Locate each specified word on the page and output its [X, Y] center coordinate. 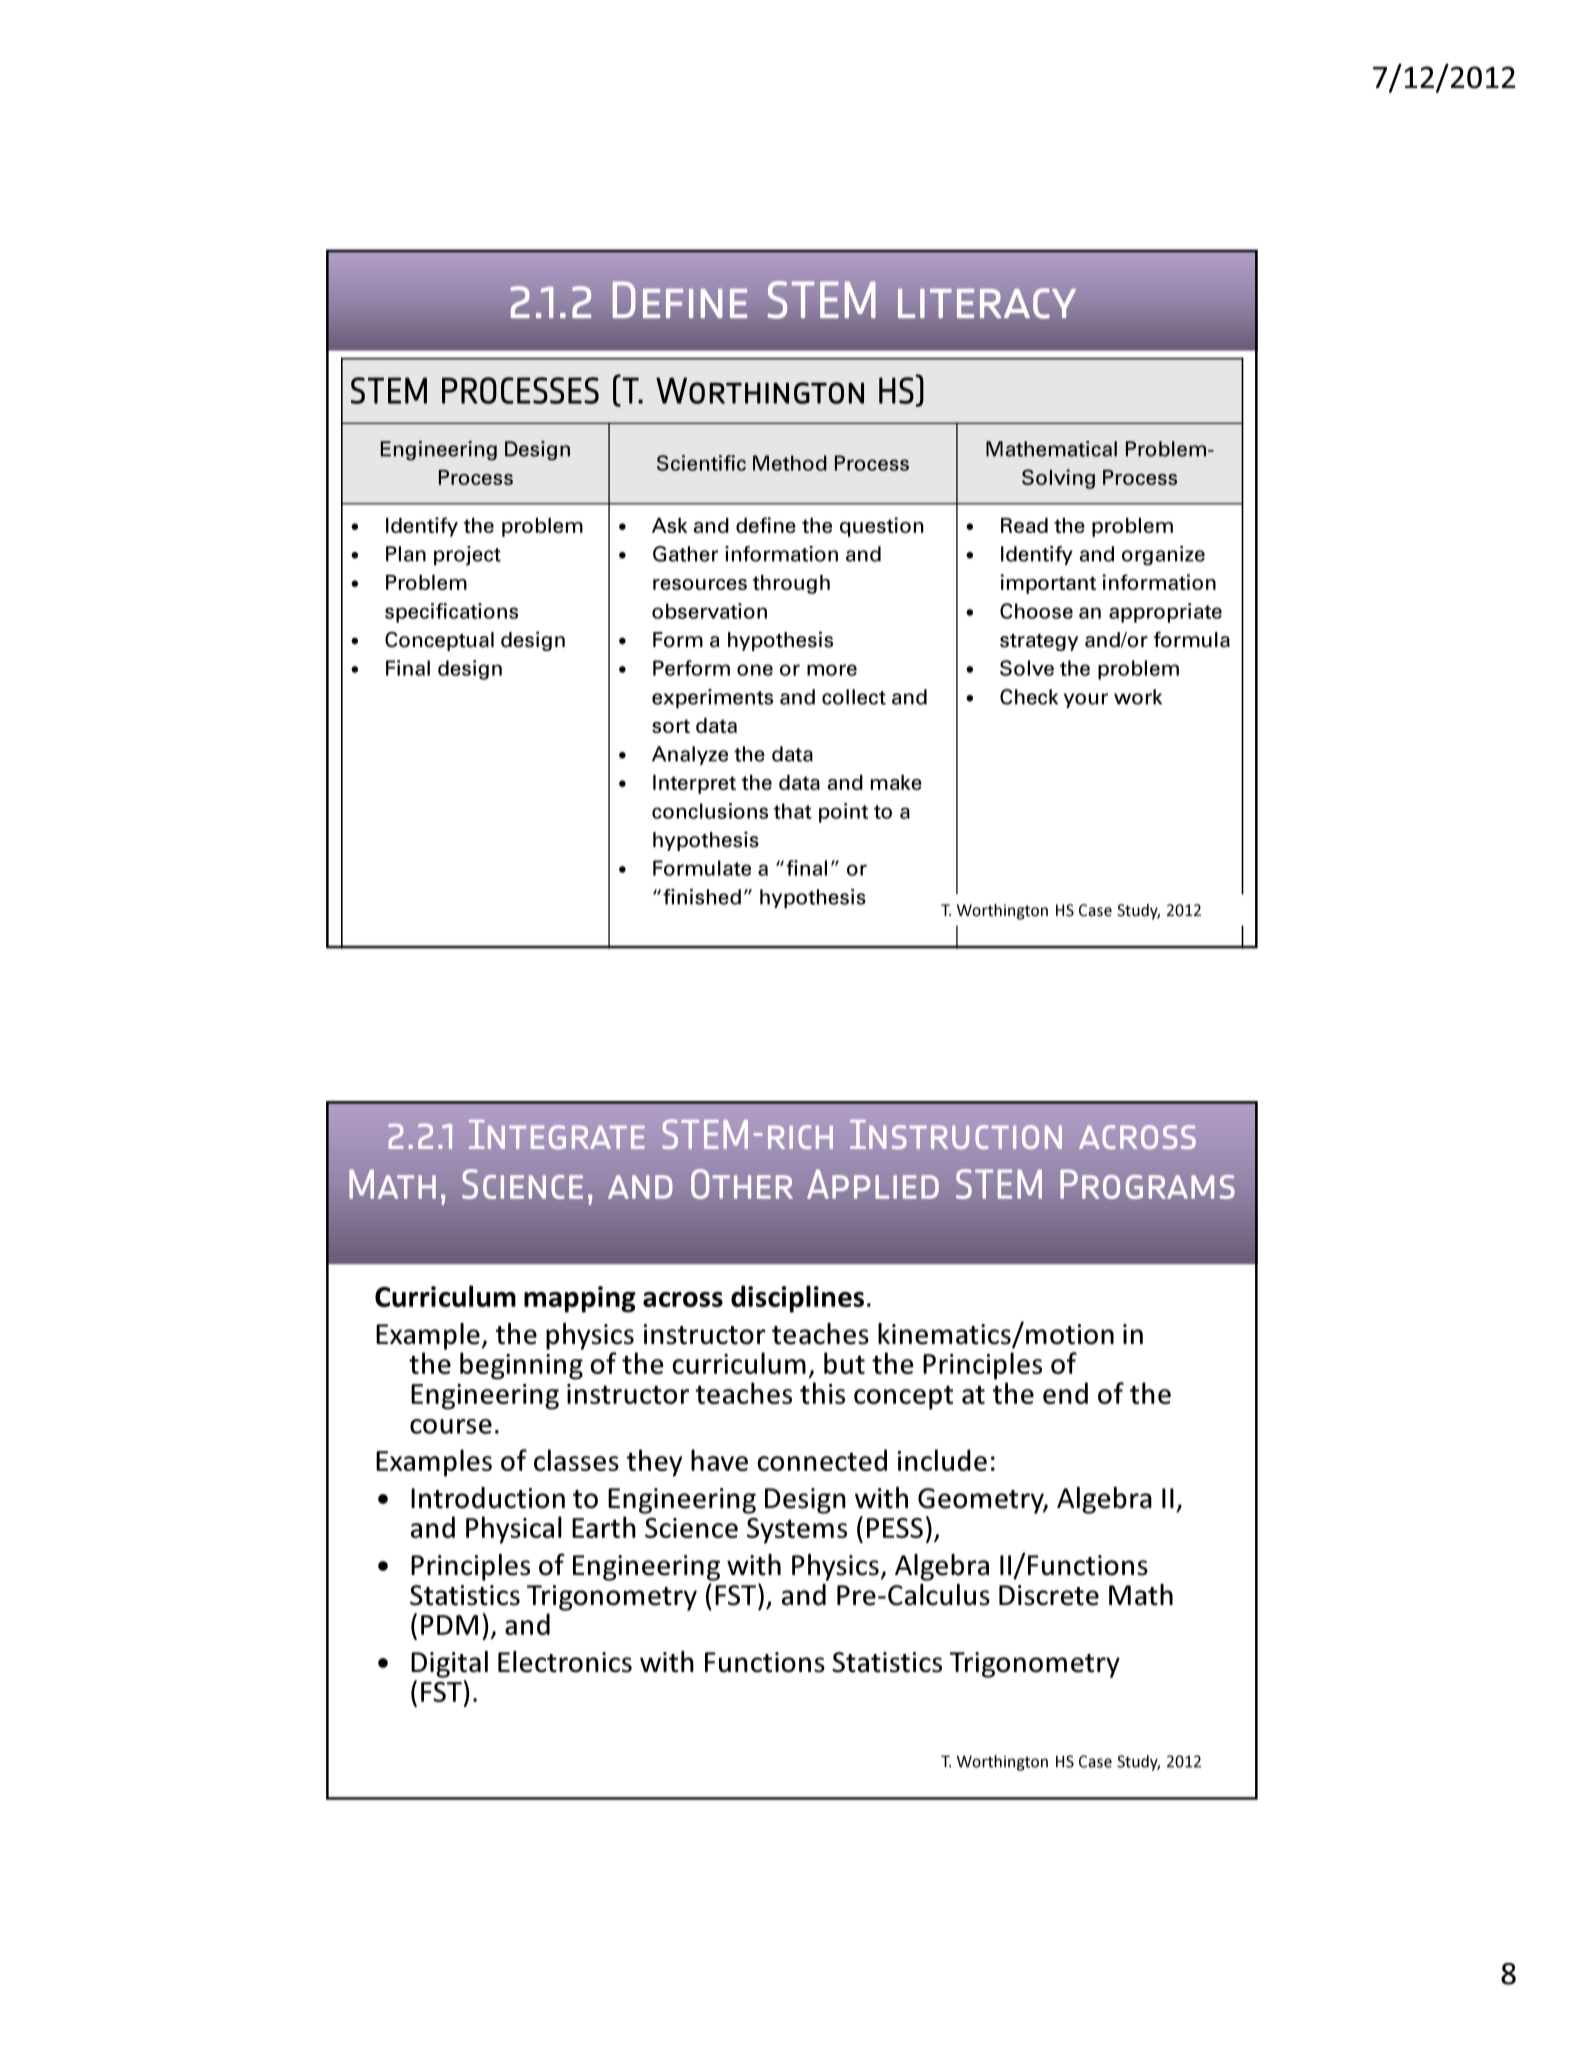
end [1065, 1393]
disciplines [797, 1299]
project [467, 556]
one [755, 670]
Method [790, 463]
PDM [449, 1625]
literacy [987, 303]
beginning [521, 1366]
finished [702, 897]
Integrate [557, 1134]
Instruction [956, 1134]
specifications [451, 613]
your [1086, 700]
